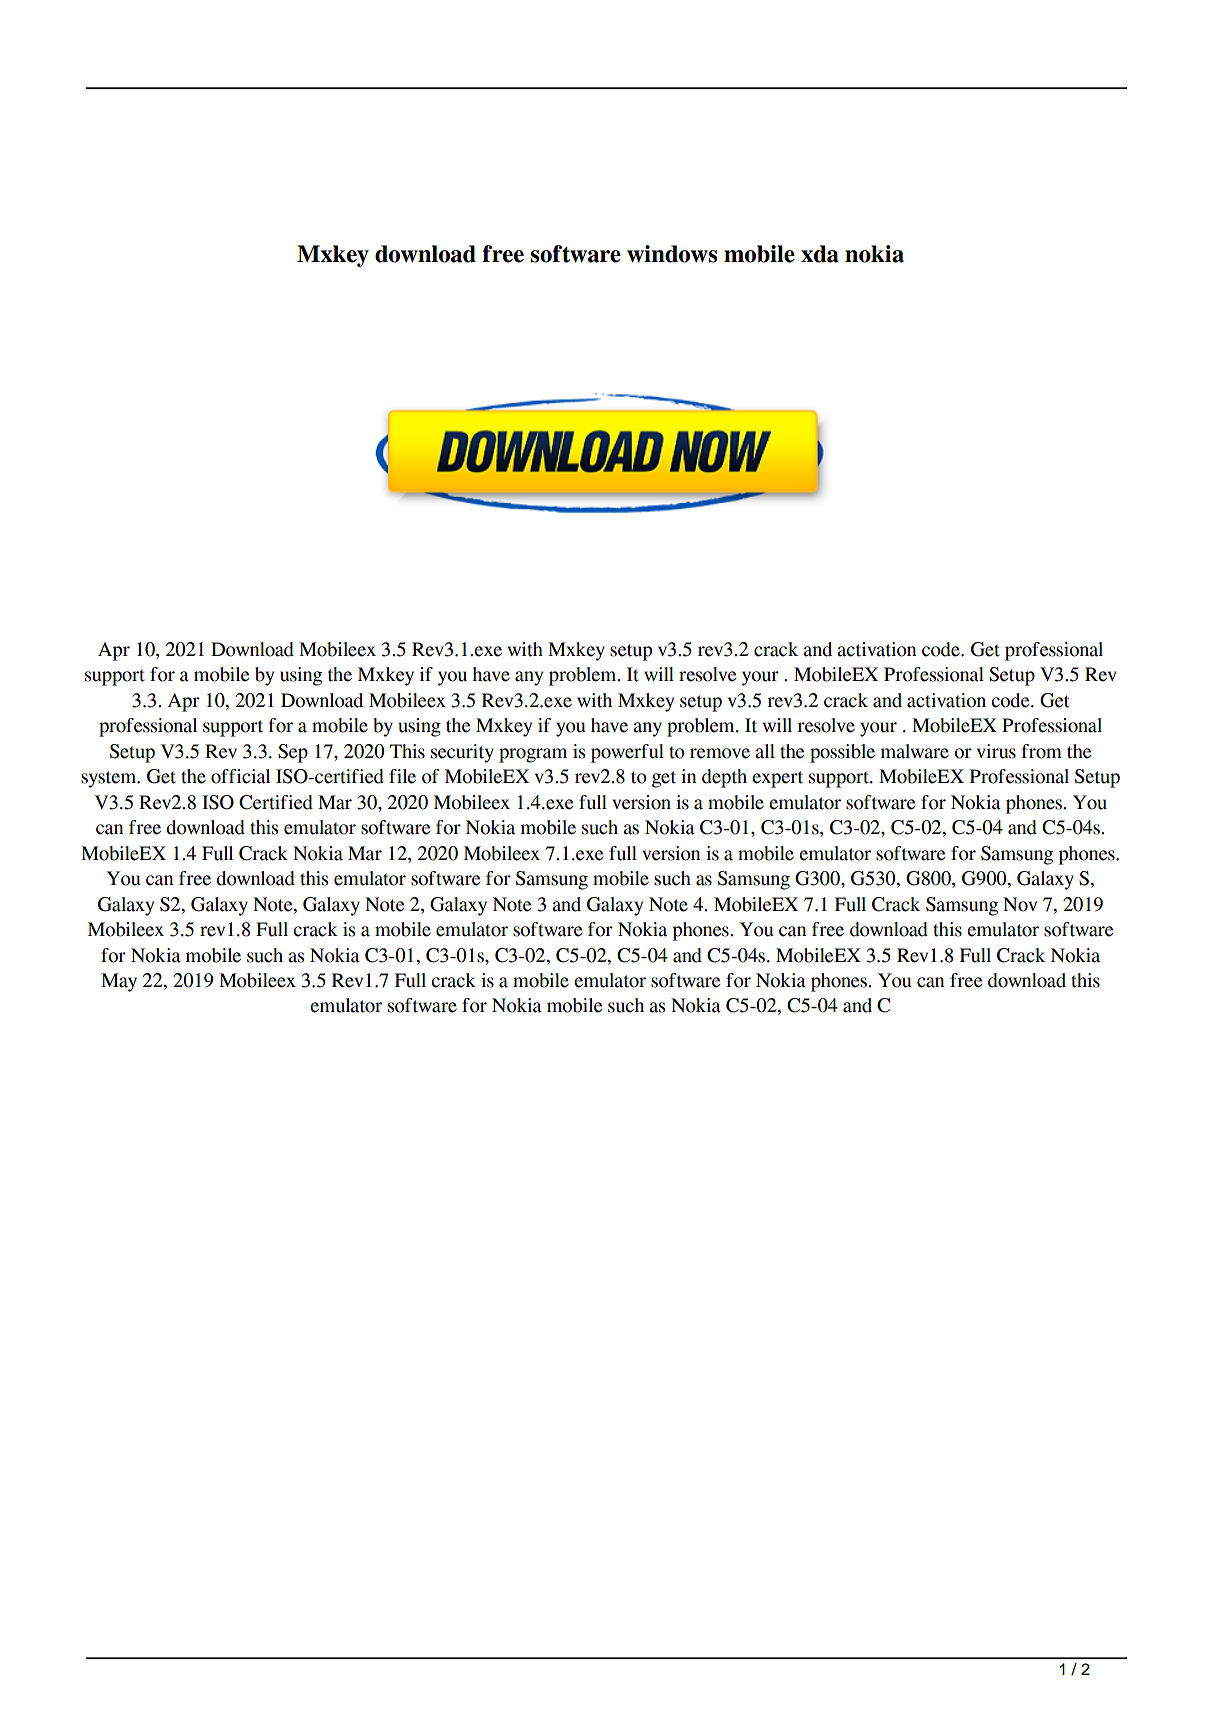 This screenshot has width=1213, height=1716. Describe the element at coordinates (627, 753) in the screenshot. I see `powerful` at that location.
